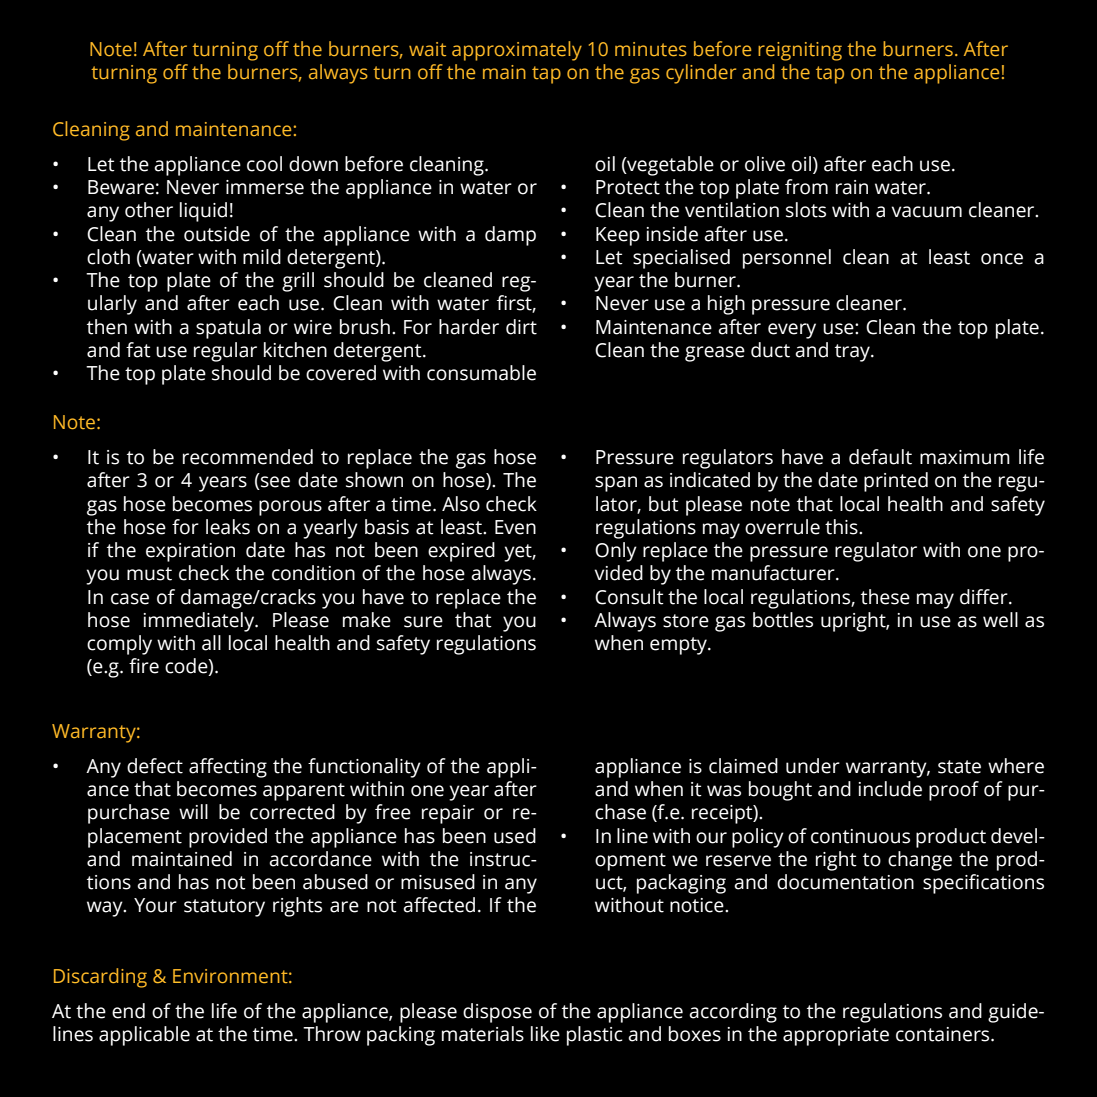 The height and width of the screenshot is (1097, 1097). Describe the element at coordinates (521, 327) in the screenshot. I see `dirt` at that location.
